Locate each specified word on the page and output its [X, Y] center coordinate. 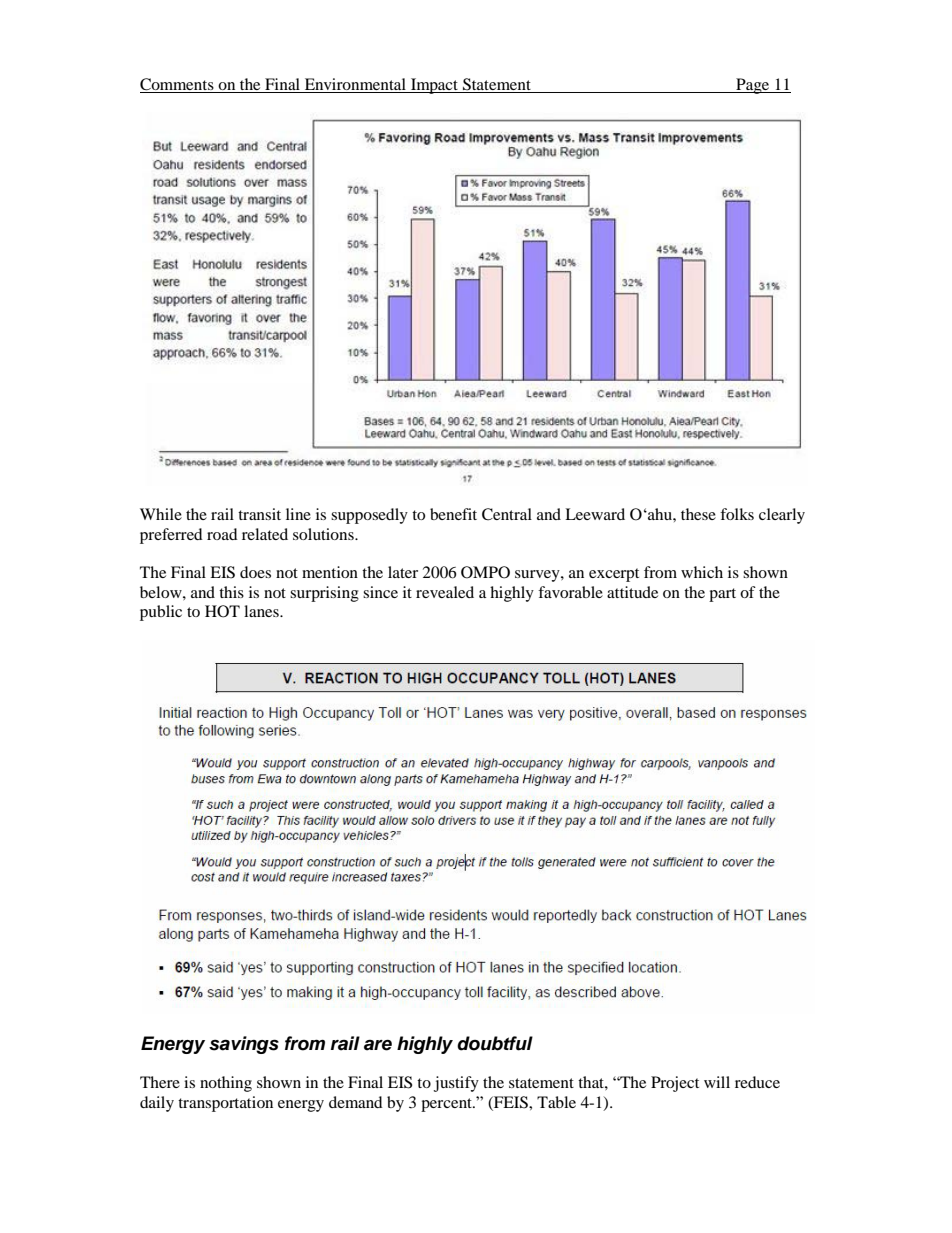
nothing [226, 1084]
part [722, 595]
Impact [435, 86]
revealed [445, 592]
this [231, 592]
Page [753, 86]
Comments [178, 85]
